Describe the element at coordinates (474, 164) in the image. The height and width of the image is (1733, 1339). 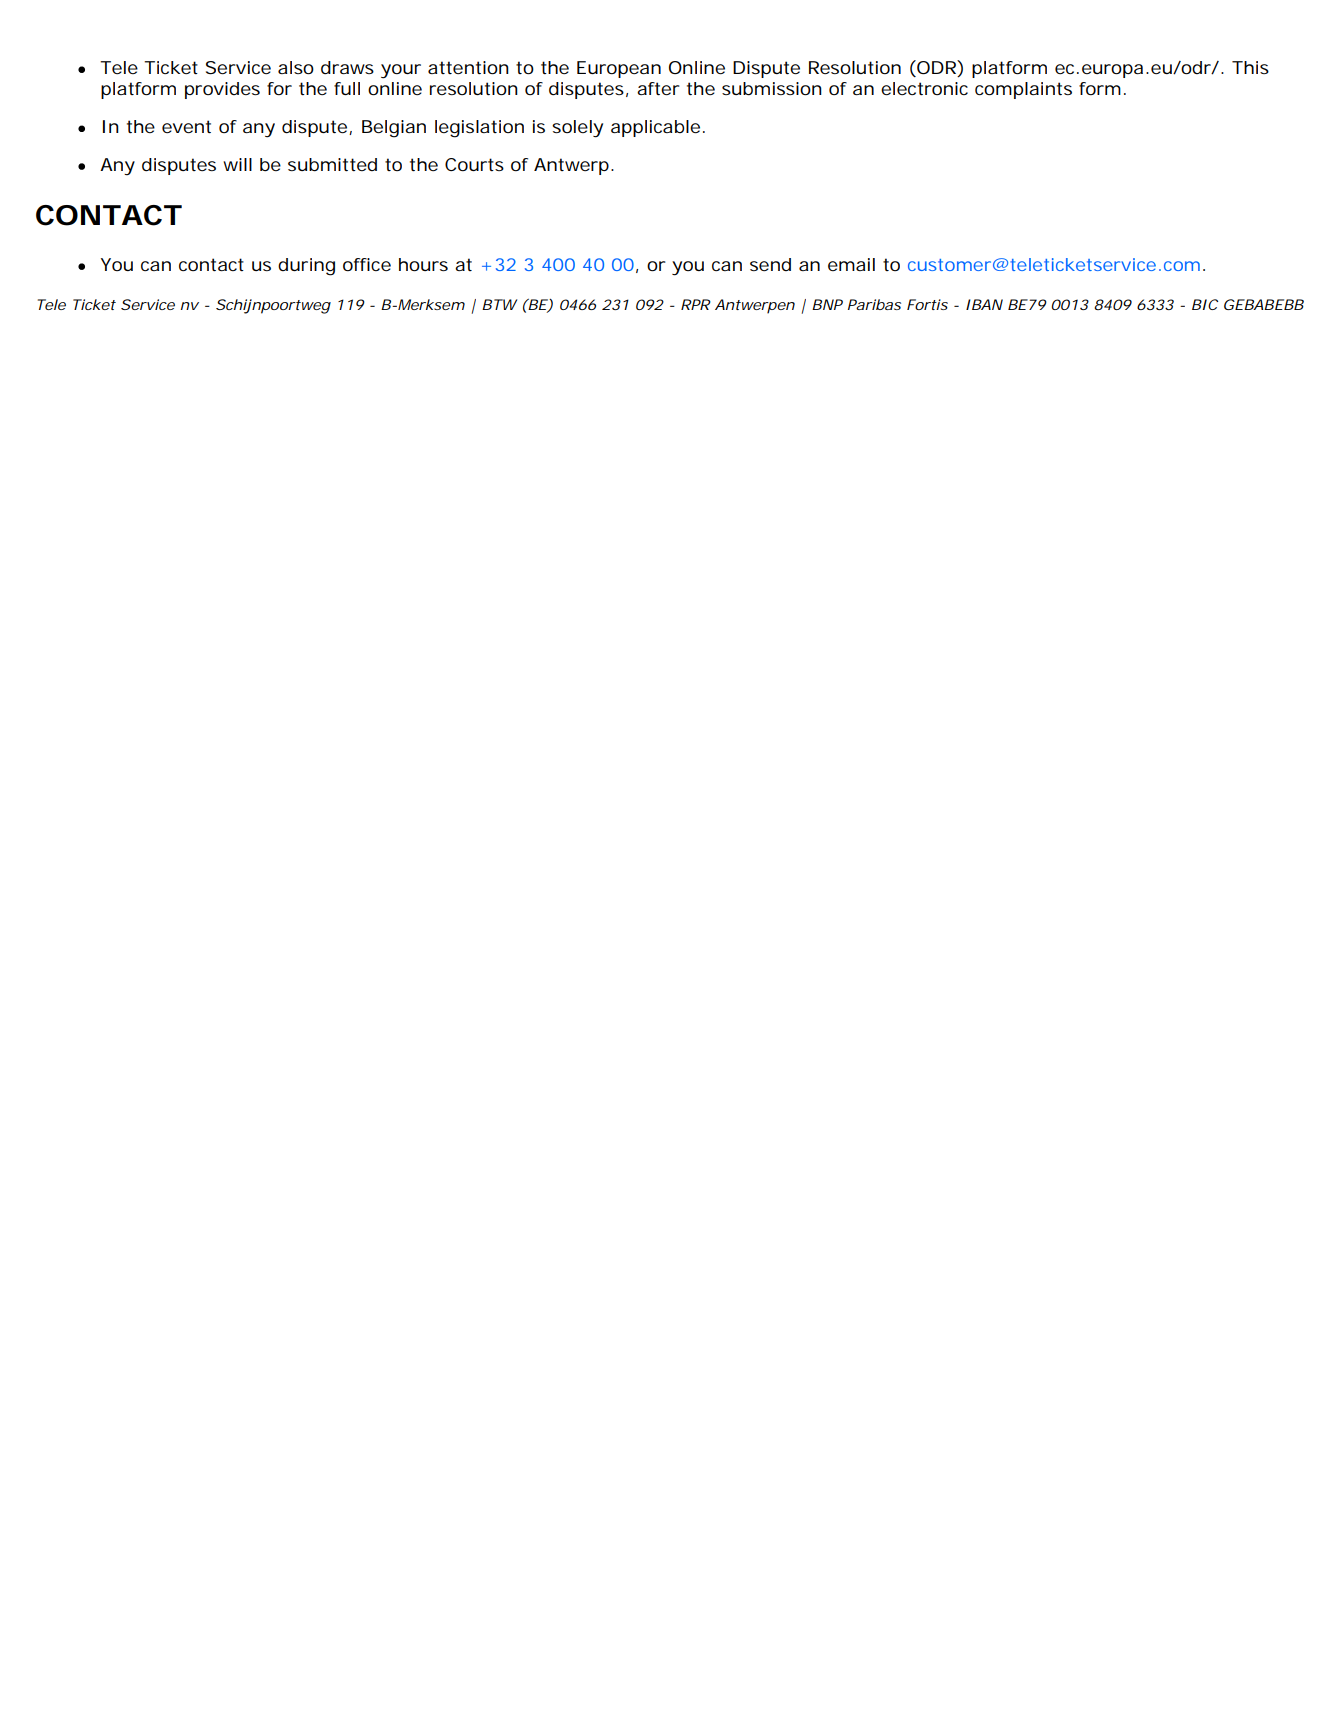
I see `Courts` at that location.
